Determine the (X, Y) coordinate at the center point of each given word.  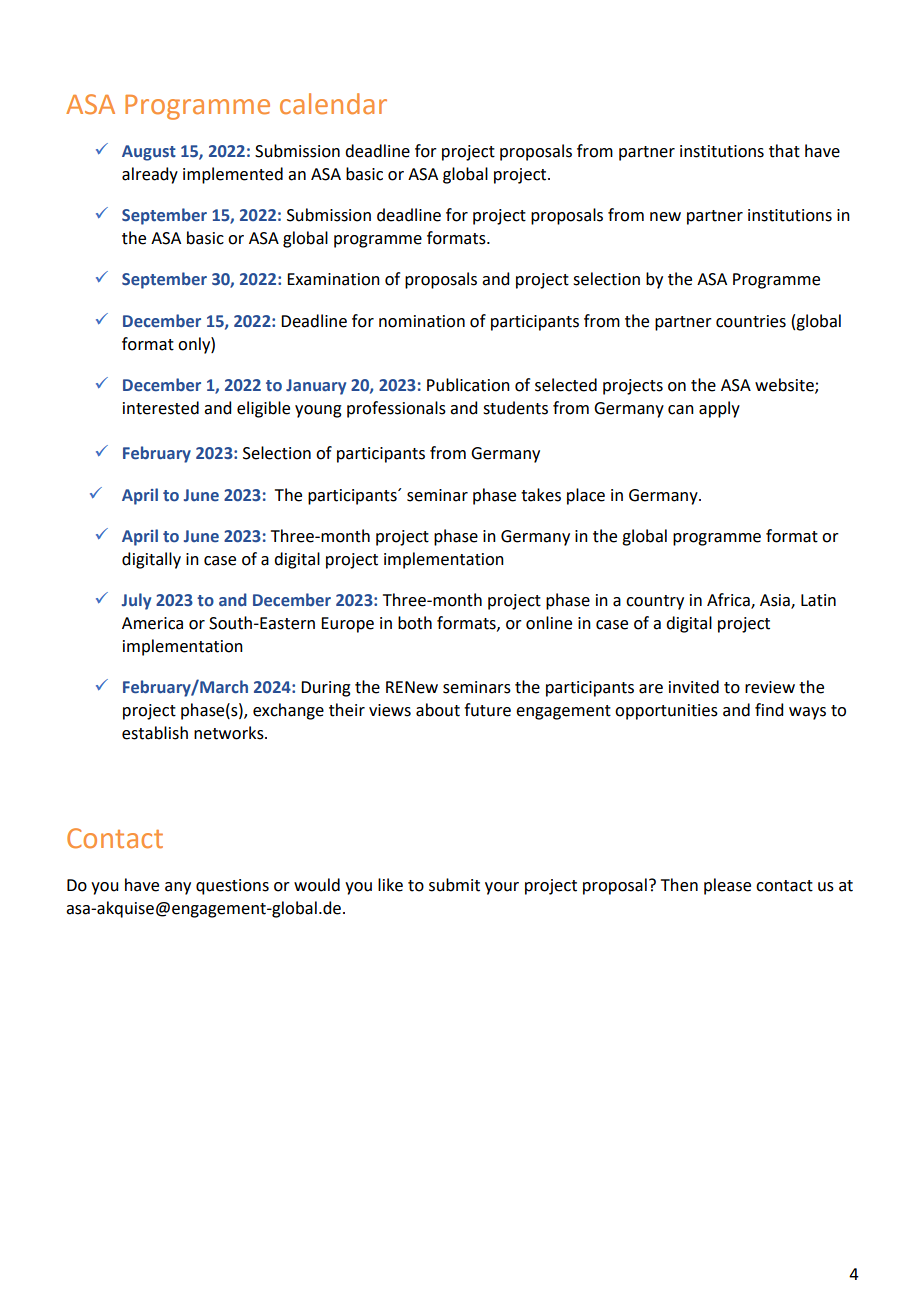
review (770, 687)
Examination (333, 279)
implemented (233, 175)
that (784, 151)
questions (232, 887)
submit (454, 885)
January (316, 387)
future (487, 710)
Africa (729, 601)
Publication (468, 385)
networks (230, 733)
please (727, 886)
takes (541, 495)
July (136, 601)
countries (751, 321)
